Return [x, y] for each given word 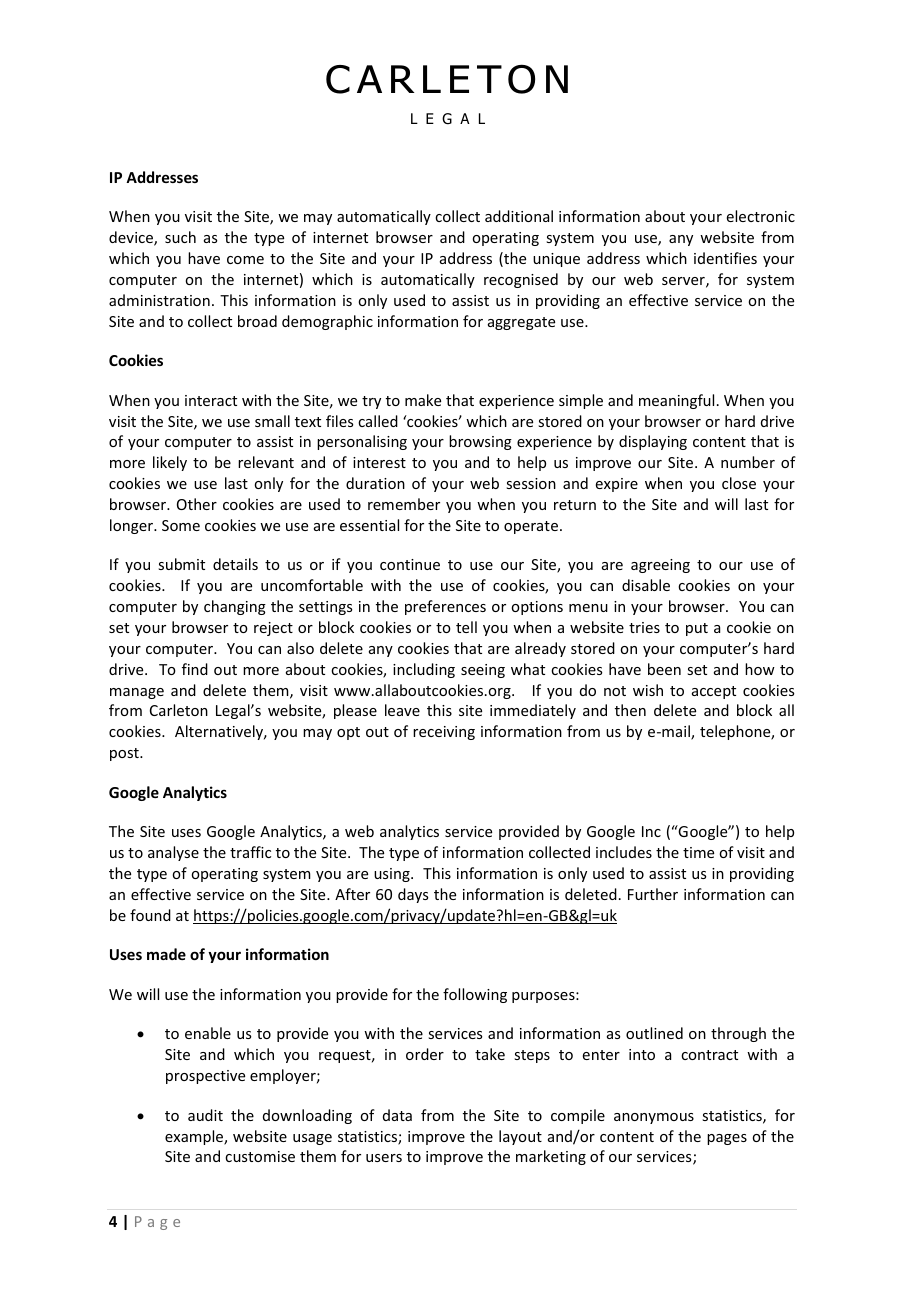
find [195, 669]
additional [519, 216]
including [424, 670]
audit [205, 1115]
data [397, 1115]
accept [714, 692]
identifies [725, 258]
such [180, 237]
